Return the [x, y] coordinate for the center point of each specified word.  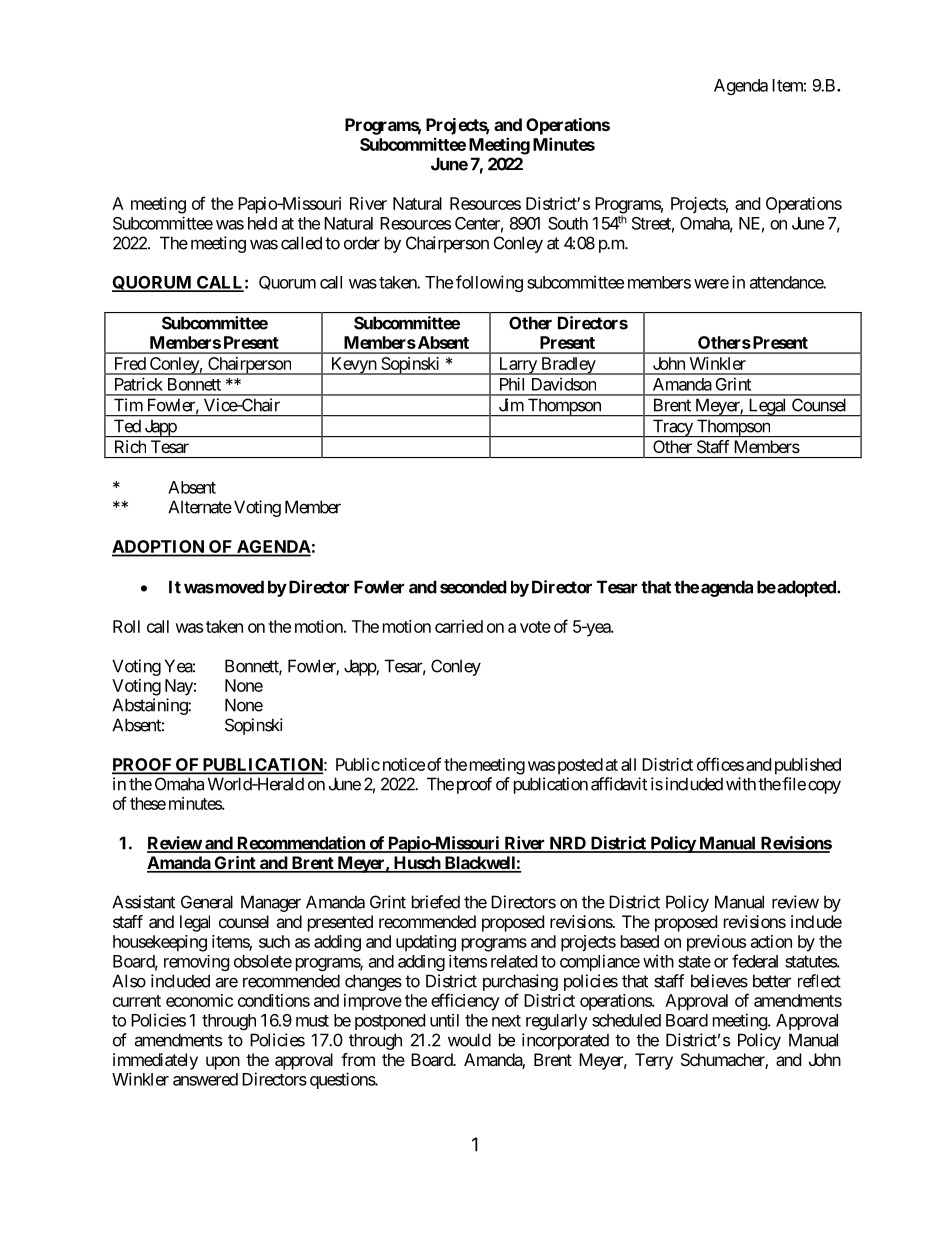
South [568, 223]
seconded [473, 587]
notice [404, 764]
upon [223, 1063]
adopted [806, 588]
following [489, 283]
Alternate [200, 507]
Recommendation [301, 844]
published [808, 766]
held [262, 223]
